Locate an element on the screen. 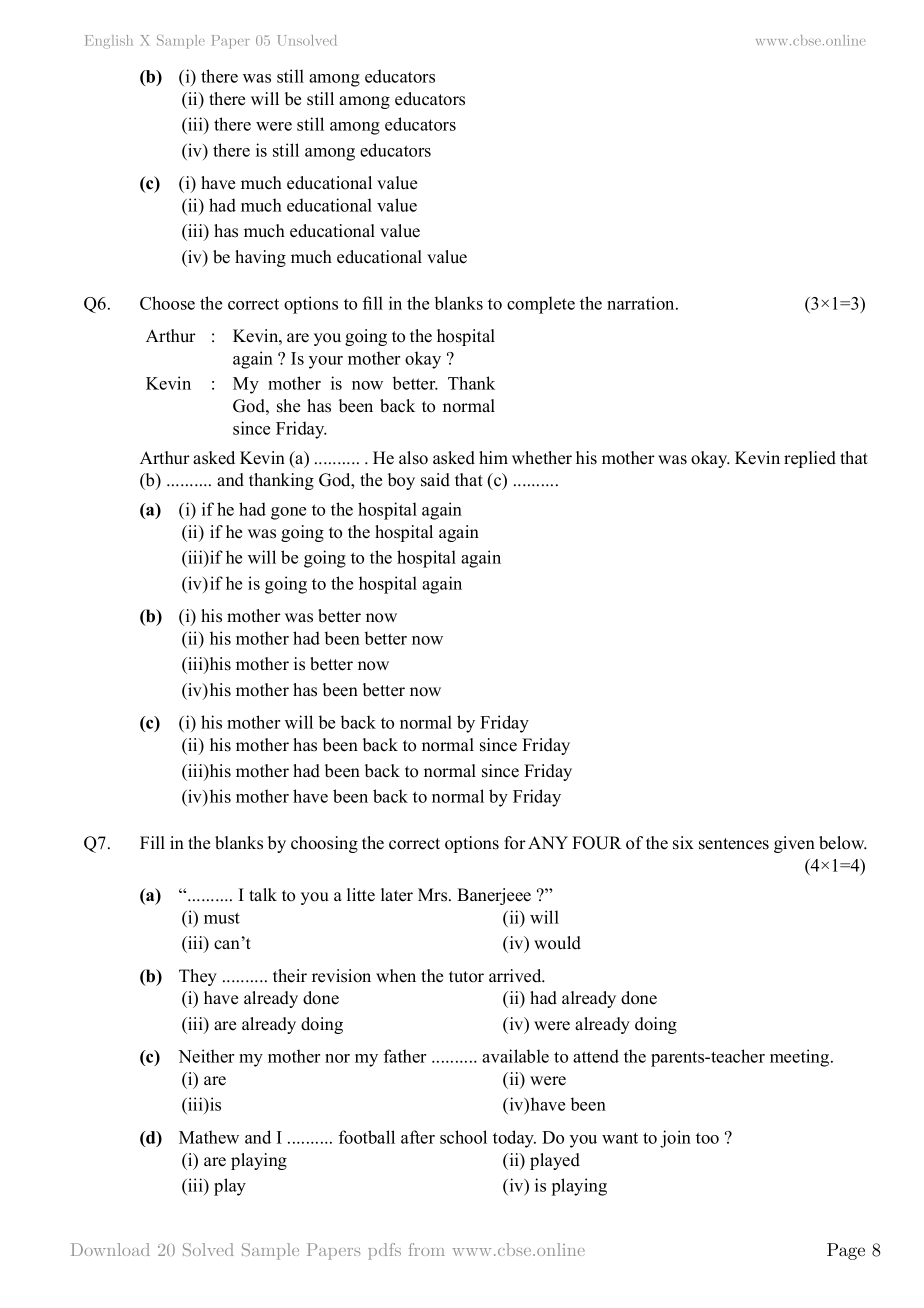  sentences is located at coordinates (734, 844).
